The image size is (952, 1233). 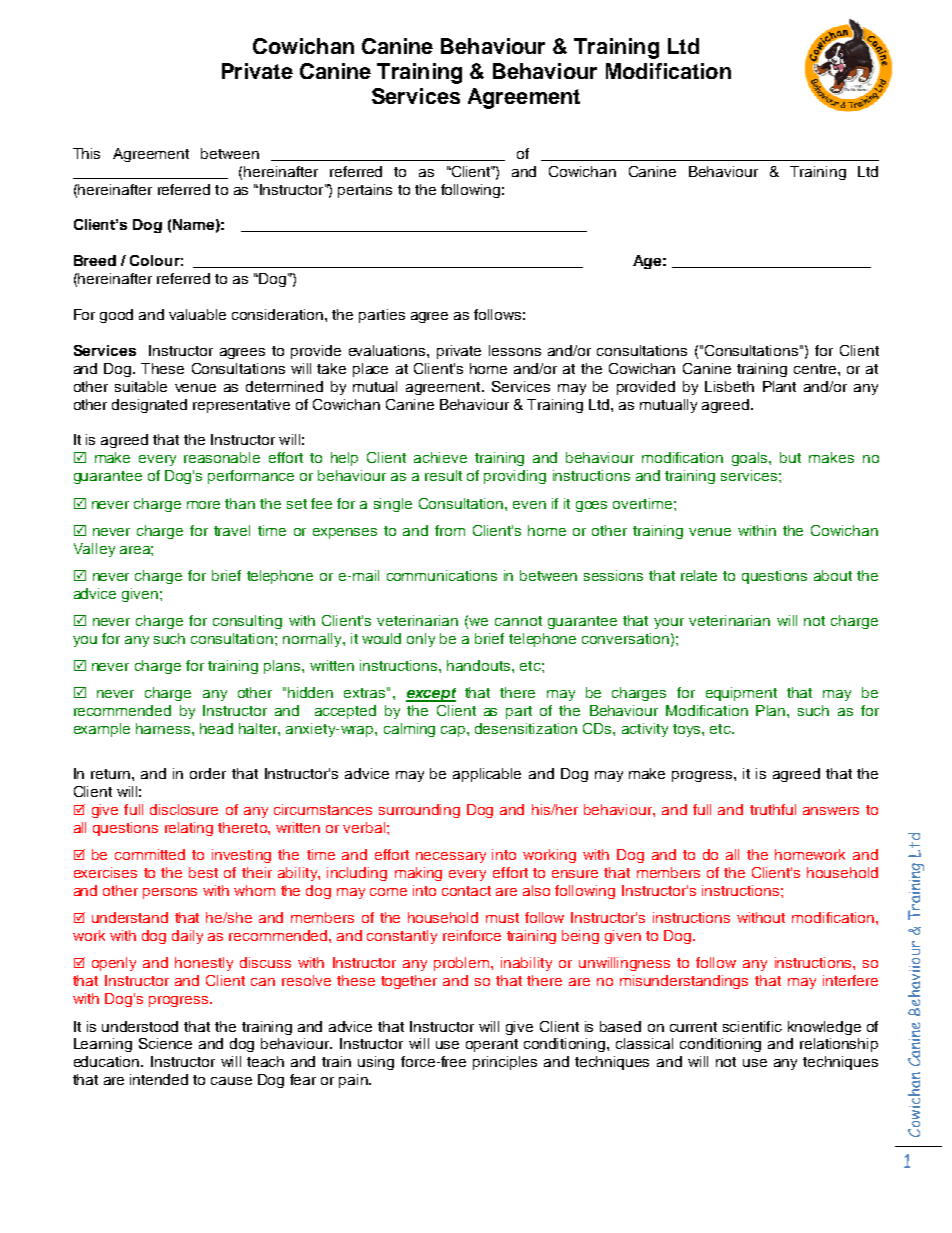 I want to click on pertains, so click(x=365, y=191).
